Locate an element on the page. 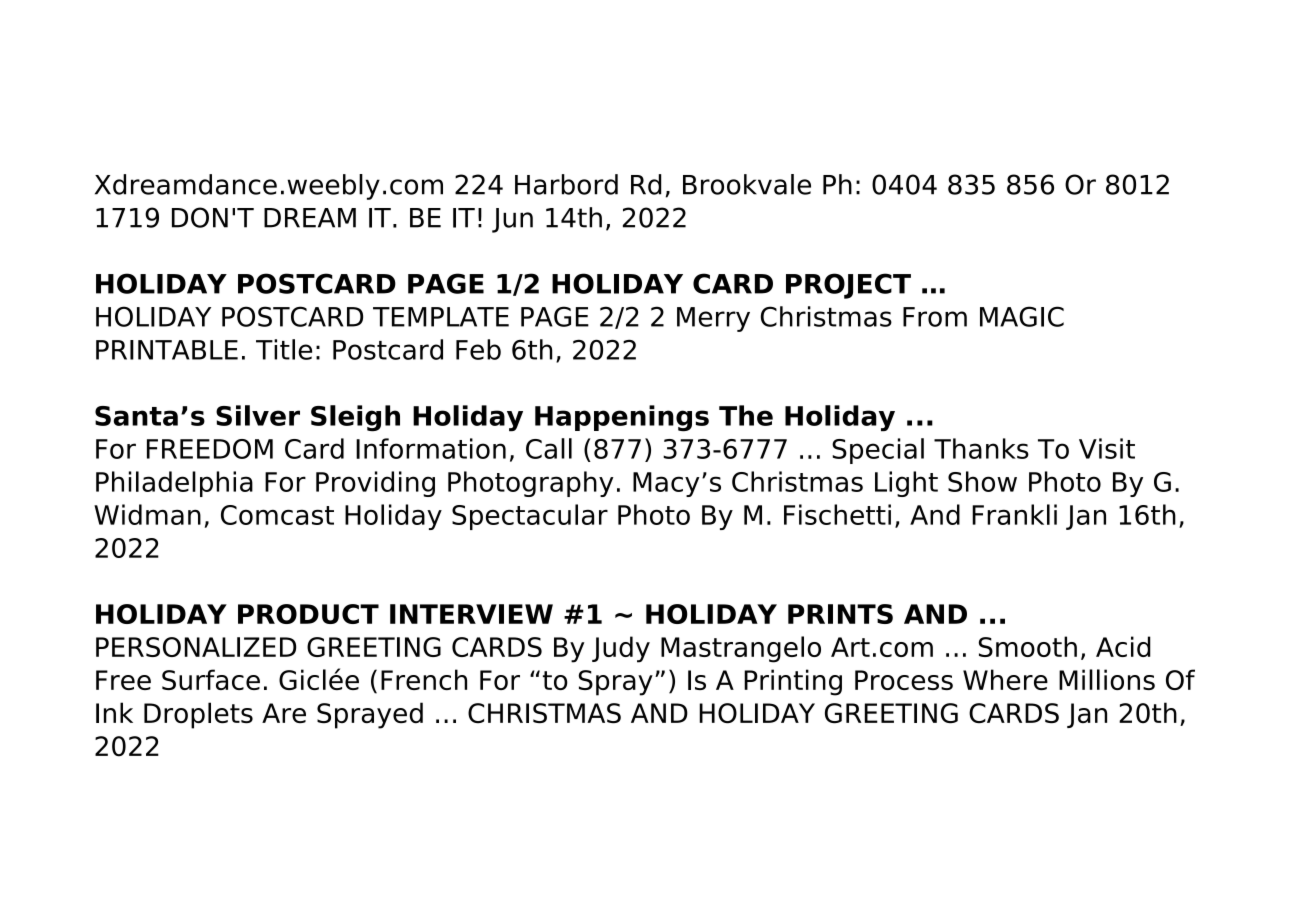 The height and width of the page is (924, 1311). Happenings is located at coordinates (622, 418).
